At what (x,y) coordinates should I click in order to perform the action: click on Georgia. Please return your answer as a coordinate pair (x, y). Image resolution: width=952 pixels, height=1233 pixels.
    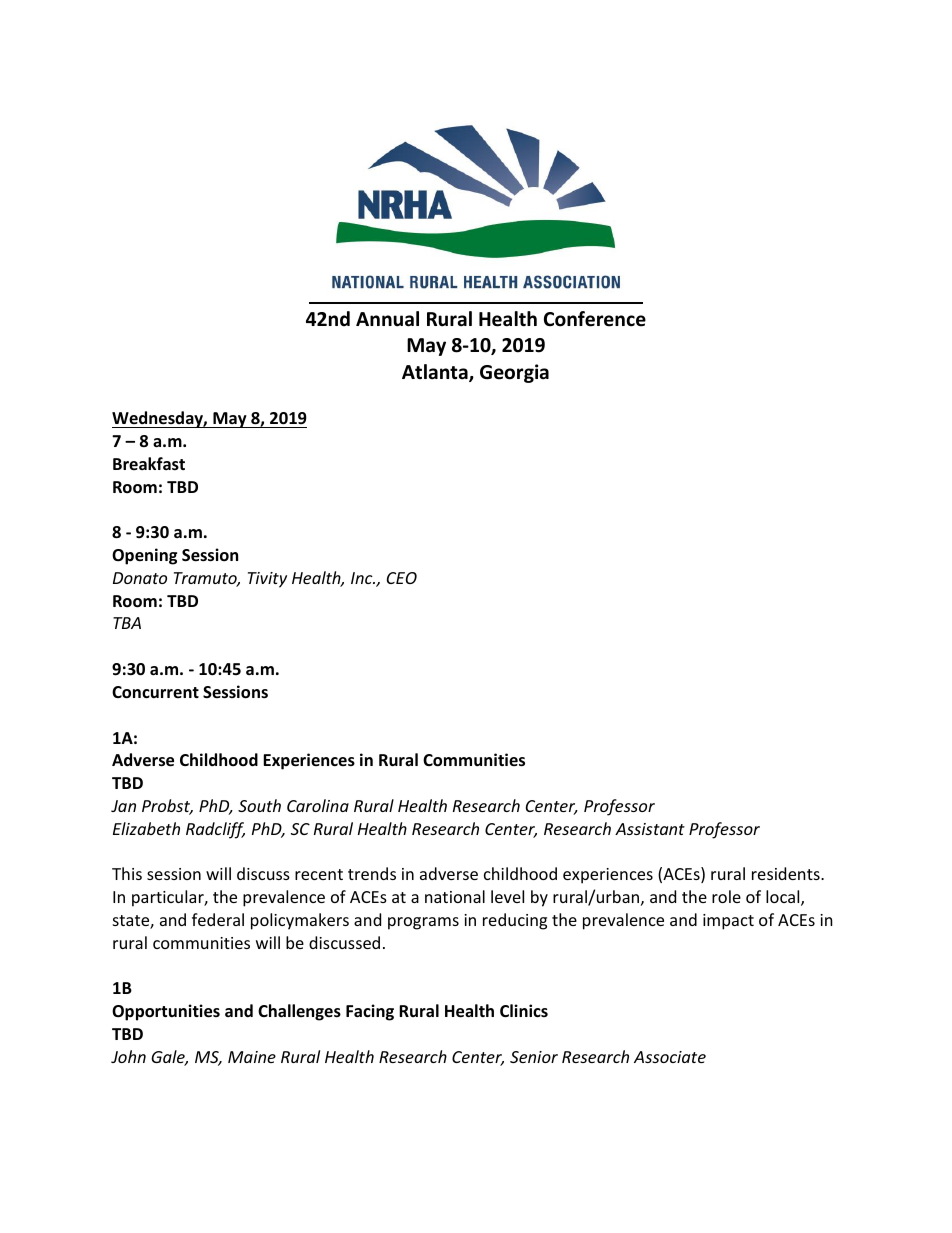
    Looking at the image, I should click on (514, 373).
